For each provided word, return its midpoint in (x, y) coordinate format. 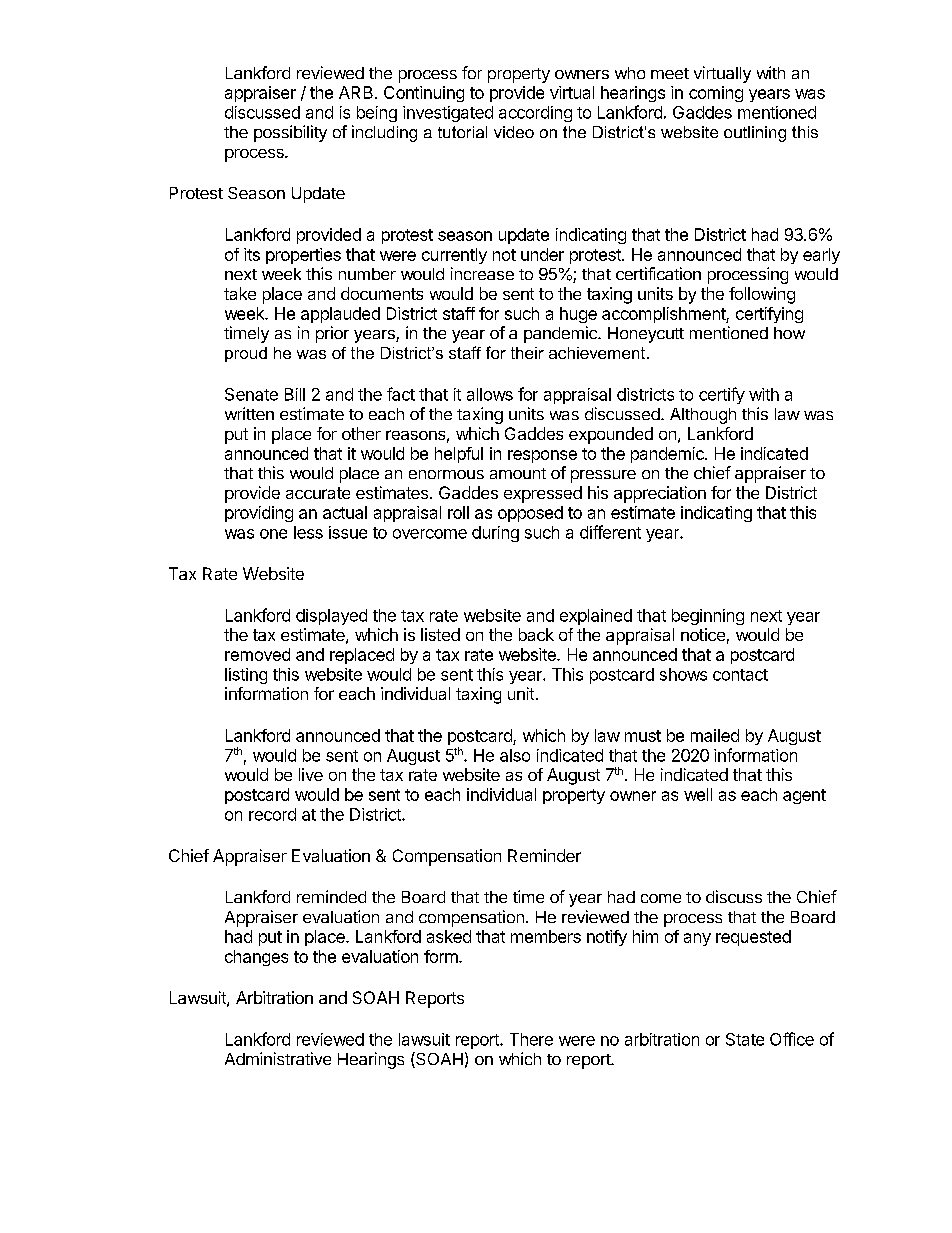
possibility (290, 133)
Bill (295, 394)
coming (716, 94)
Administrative (278, 1058)
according (535, 114)
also (515, 755)
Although (703, 416)
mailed (715, 735)
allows (490, 394)
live (311, 774)
